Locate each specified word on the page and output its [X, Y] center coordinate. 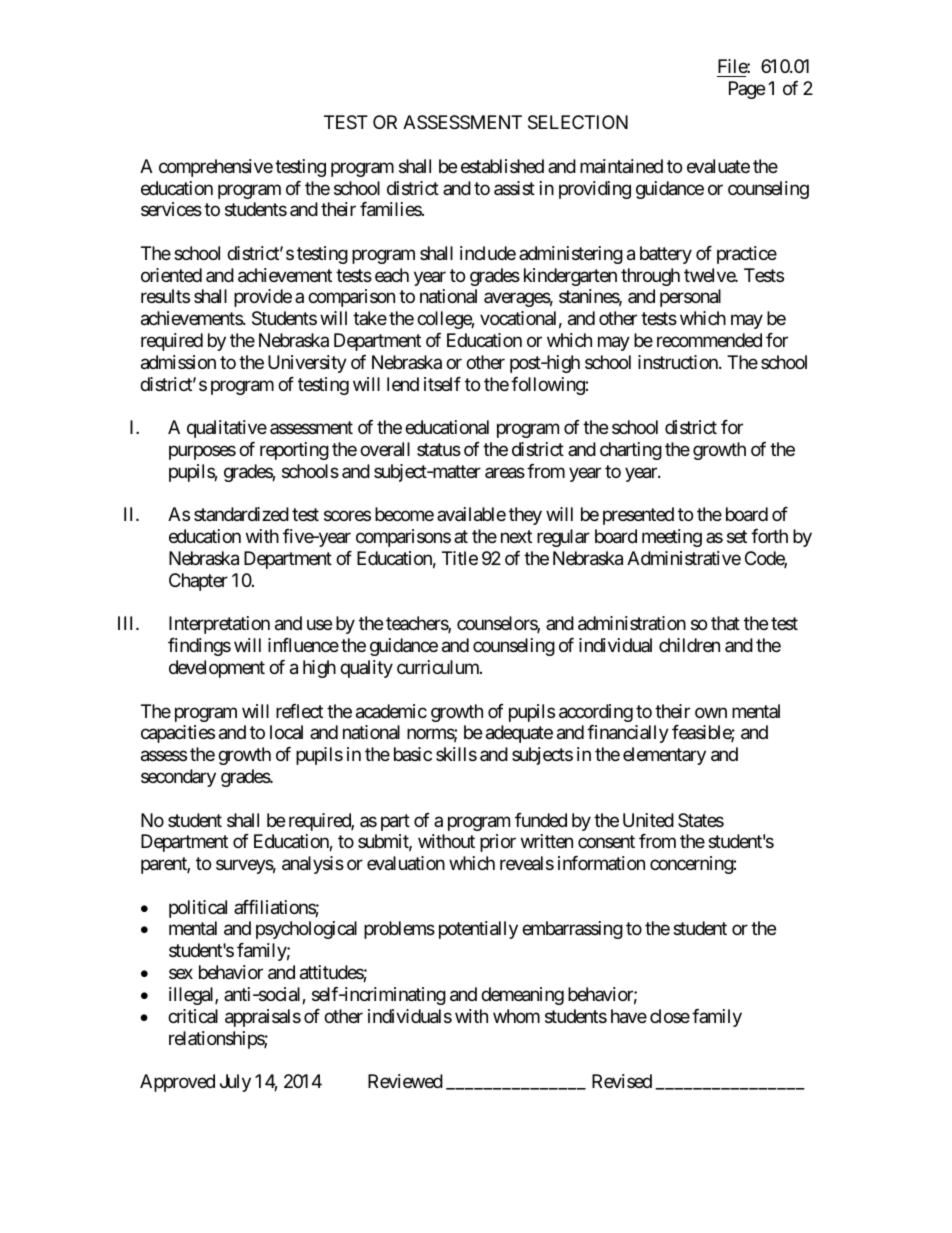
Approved [177, 1083]
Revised [622, 1081]
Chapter [198, 582]
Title [460, 558]
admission [178, 362]
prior [498, 843]
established [502, 166]
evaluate [718, 166]
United [648, 820]
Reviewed [405, 1081]
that [725, 623]
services [171, 209]
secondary [178, 778]
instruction [679, 362]
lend [403, 384]
